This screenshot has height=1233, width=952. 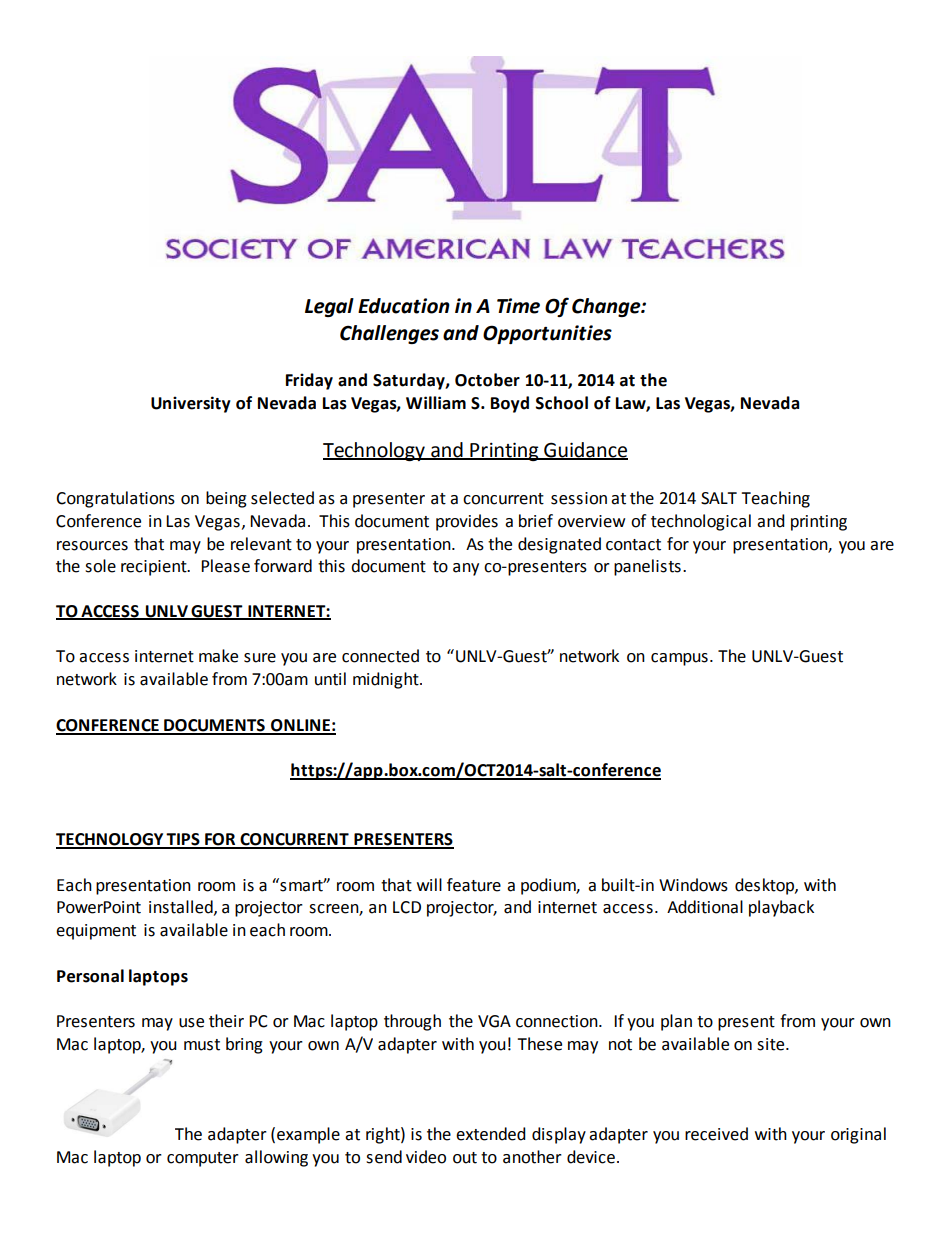 I want to click on Opportunities, so click(x=547, y=334).
